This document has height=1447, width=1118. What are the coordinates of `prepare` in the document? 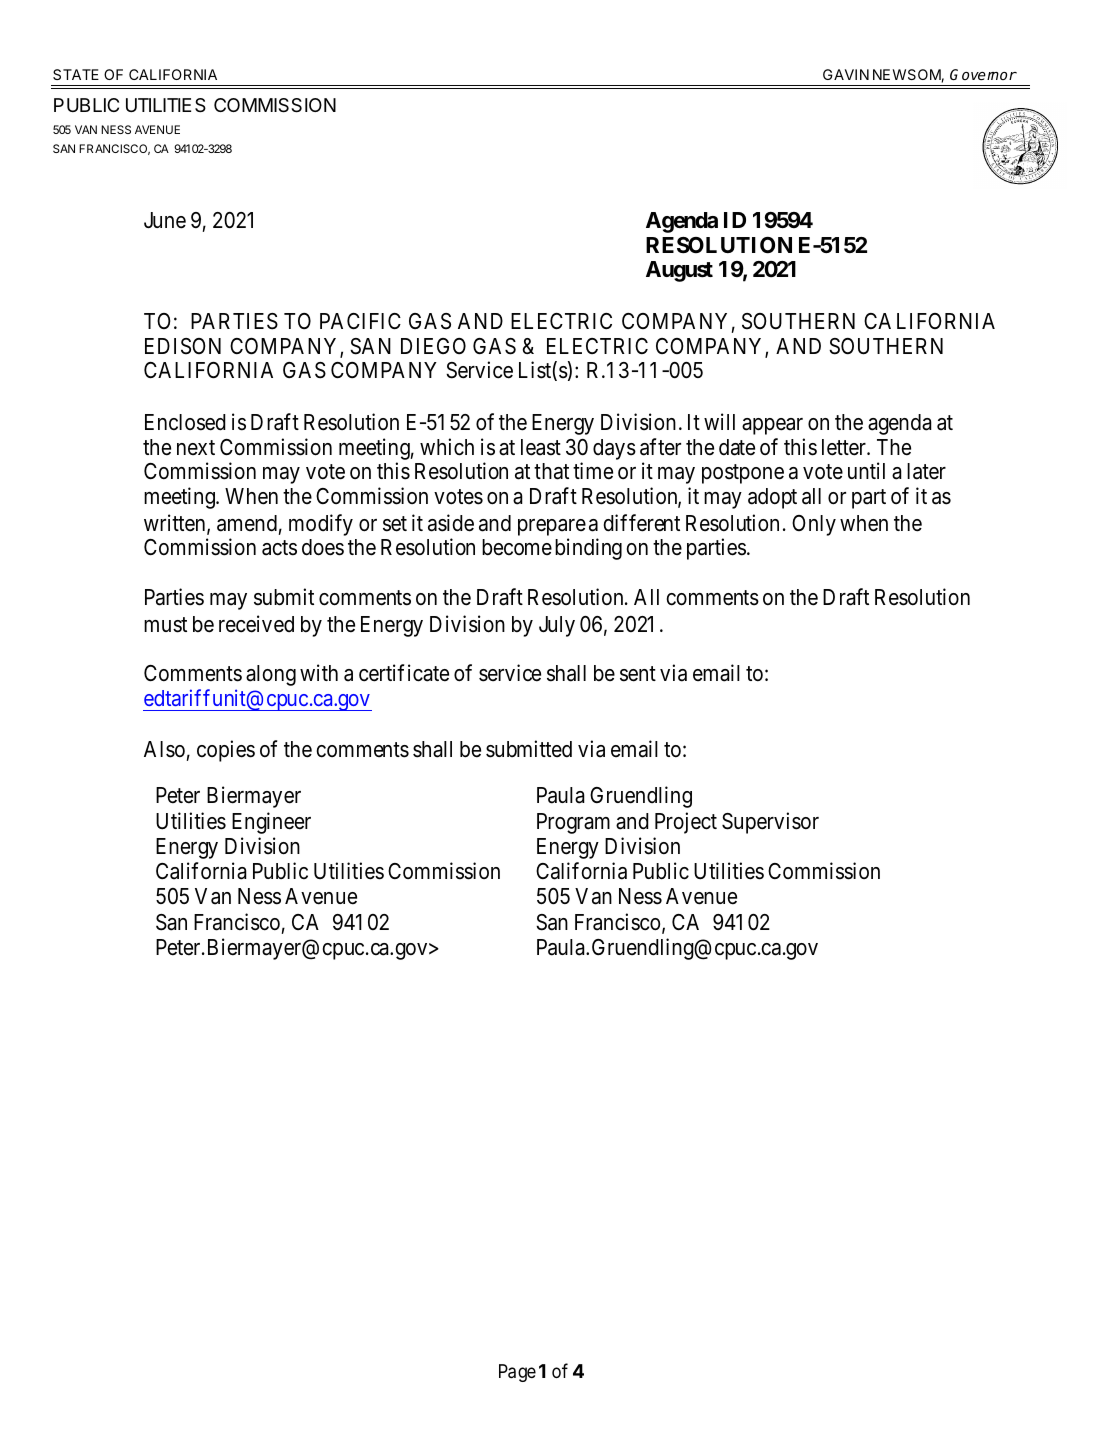 It's located at (552, 527).
